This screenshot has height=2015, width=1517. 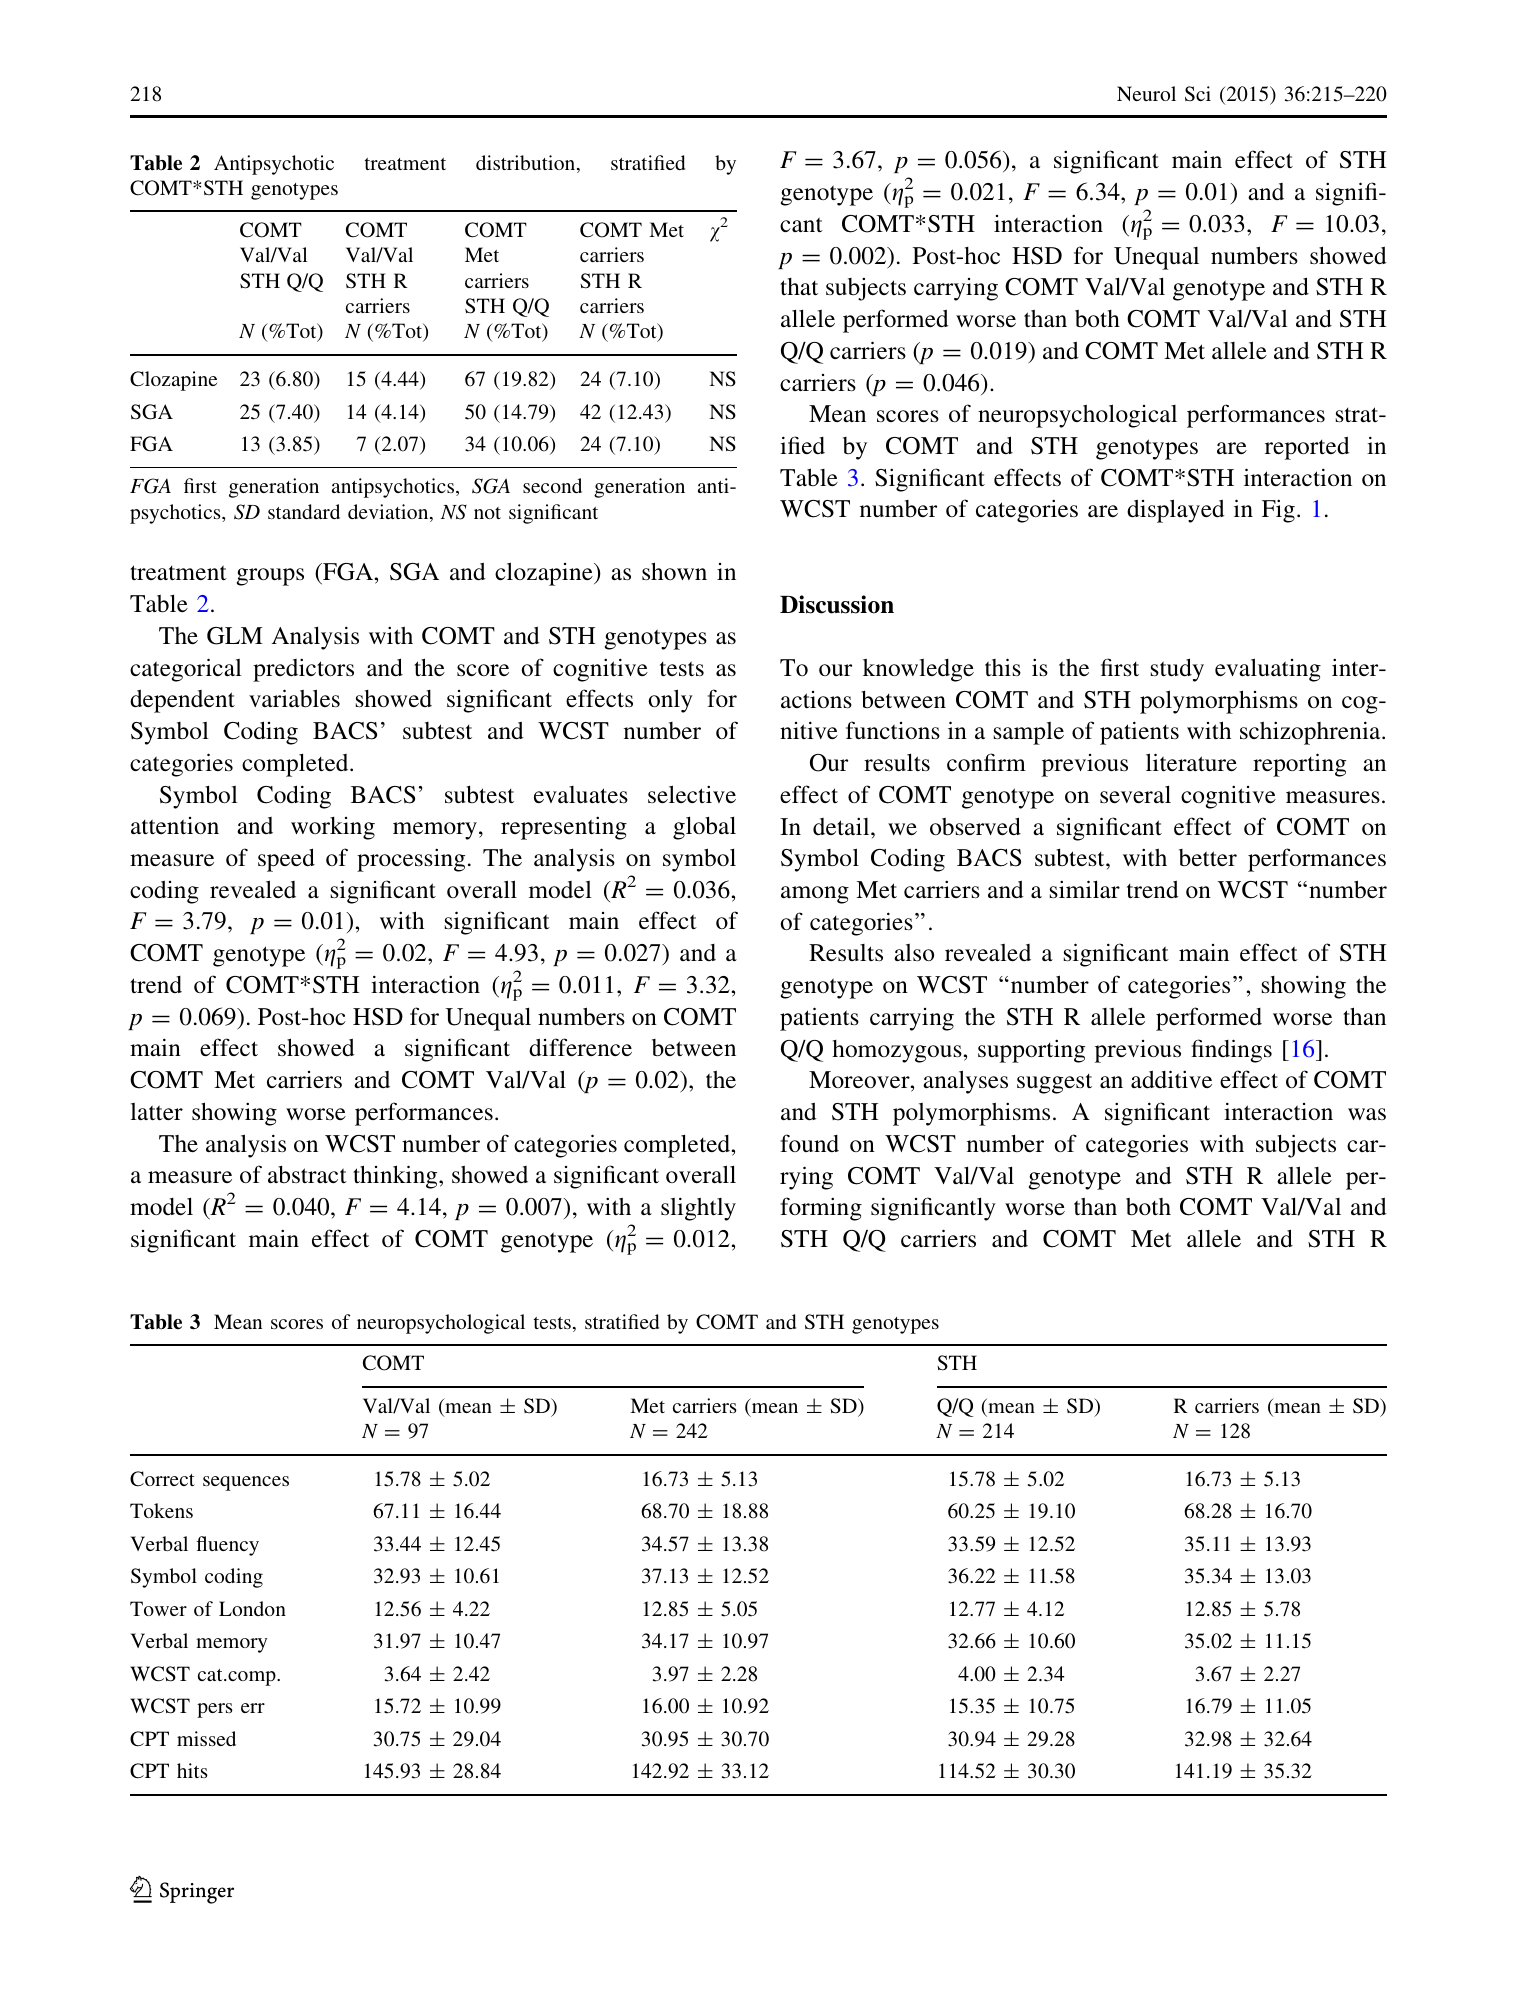 What do you see at coordinates (252, 1608) in the screenshot?
I see `London` at bounding box center [252, 1608].
